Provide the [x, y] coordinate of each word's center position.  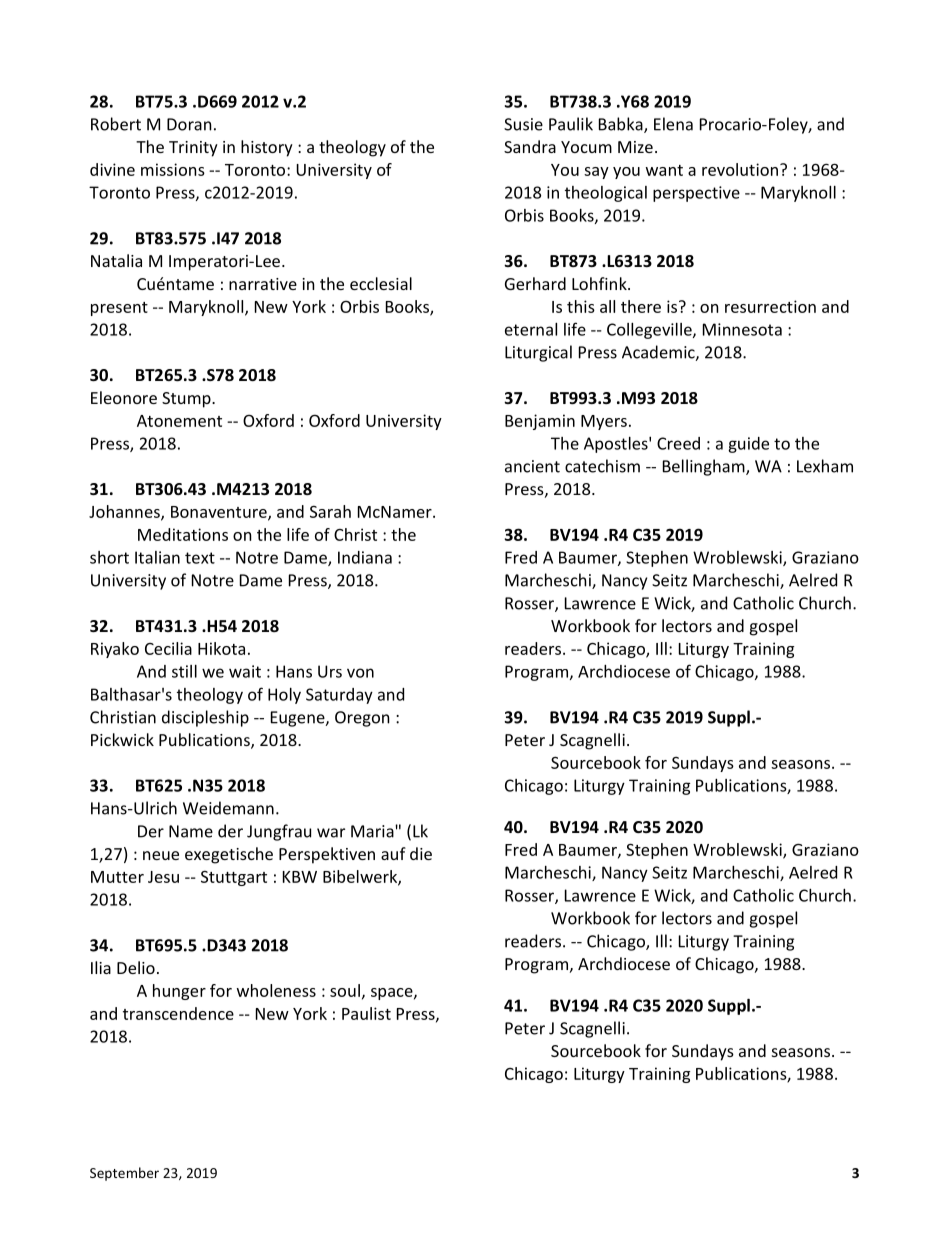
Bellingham [705, 467]
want [664, 170]
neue [161, 855]
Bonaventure [220, 513]
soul [345, 990]
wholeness [276, 990]
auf [393, 853]
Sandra [530, 146]
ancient [532, 466]
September [124, 1174]
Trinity [193, 149]
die [421, 853]
